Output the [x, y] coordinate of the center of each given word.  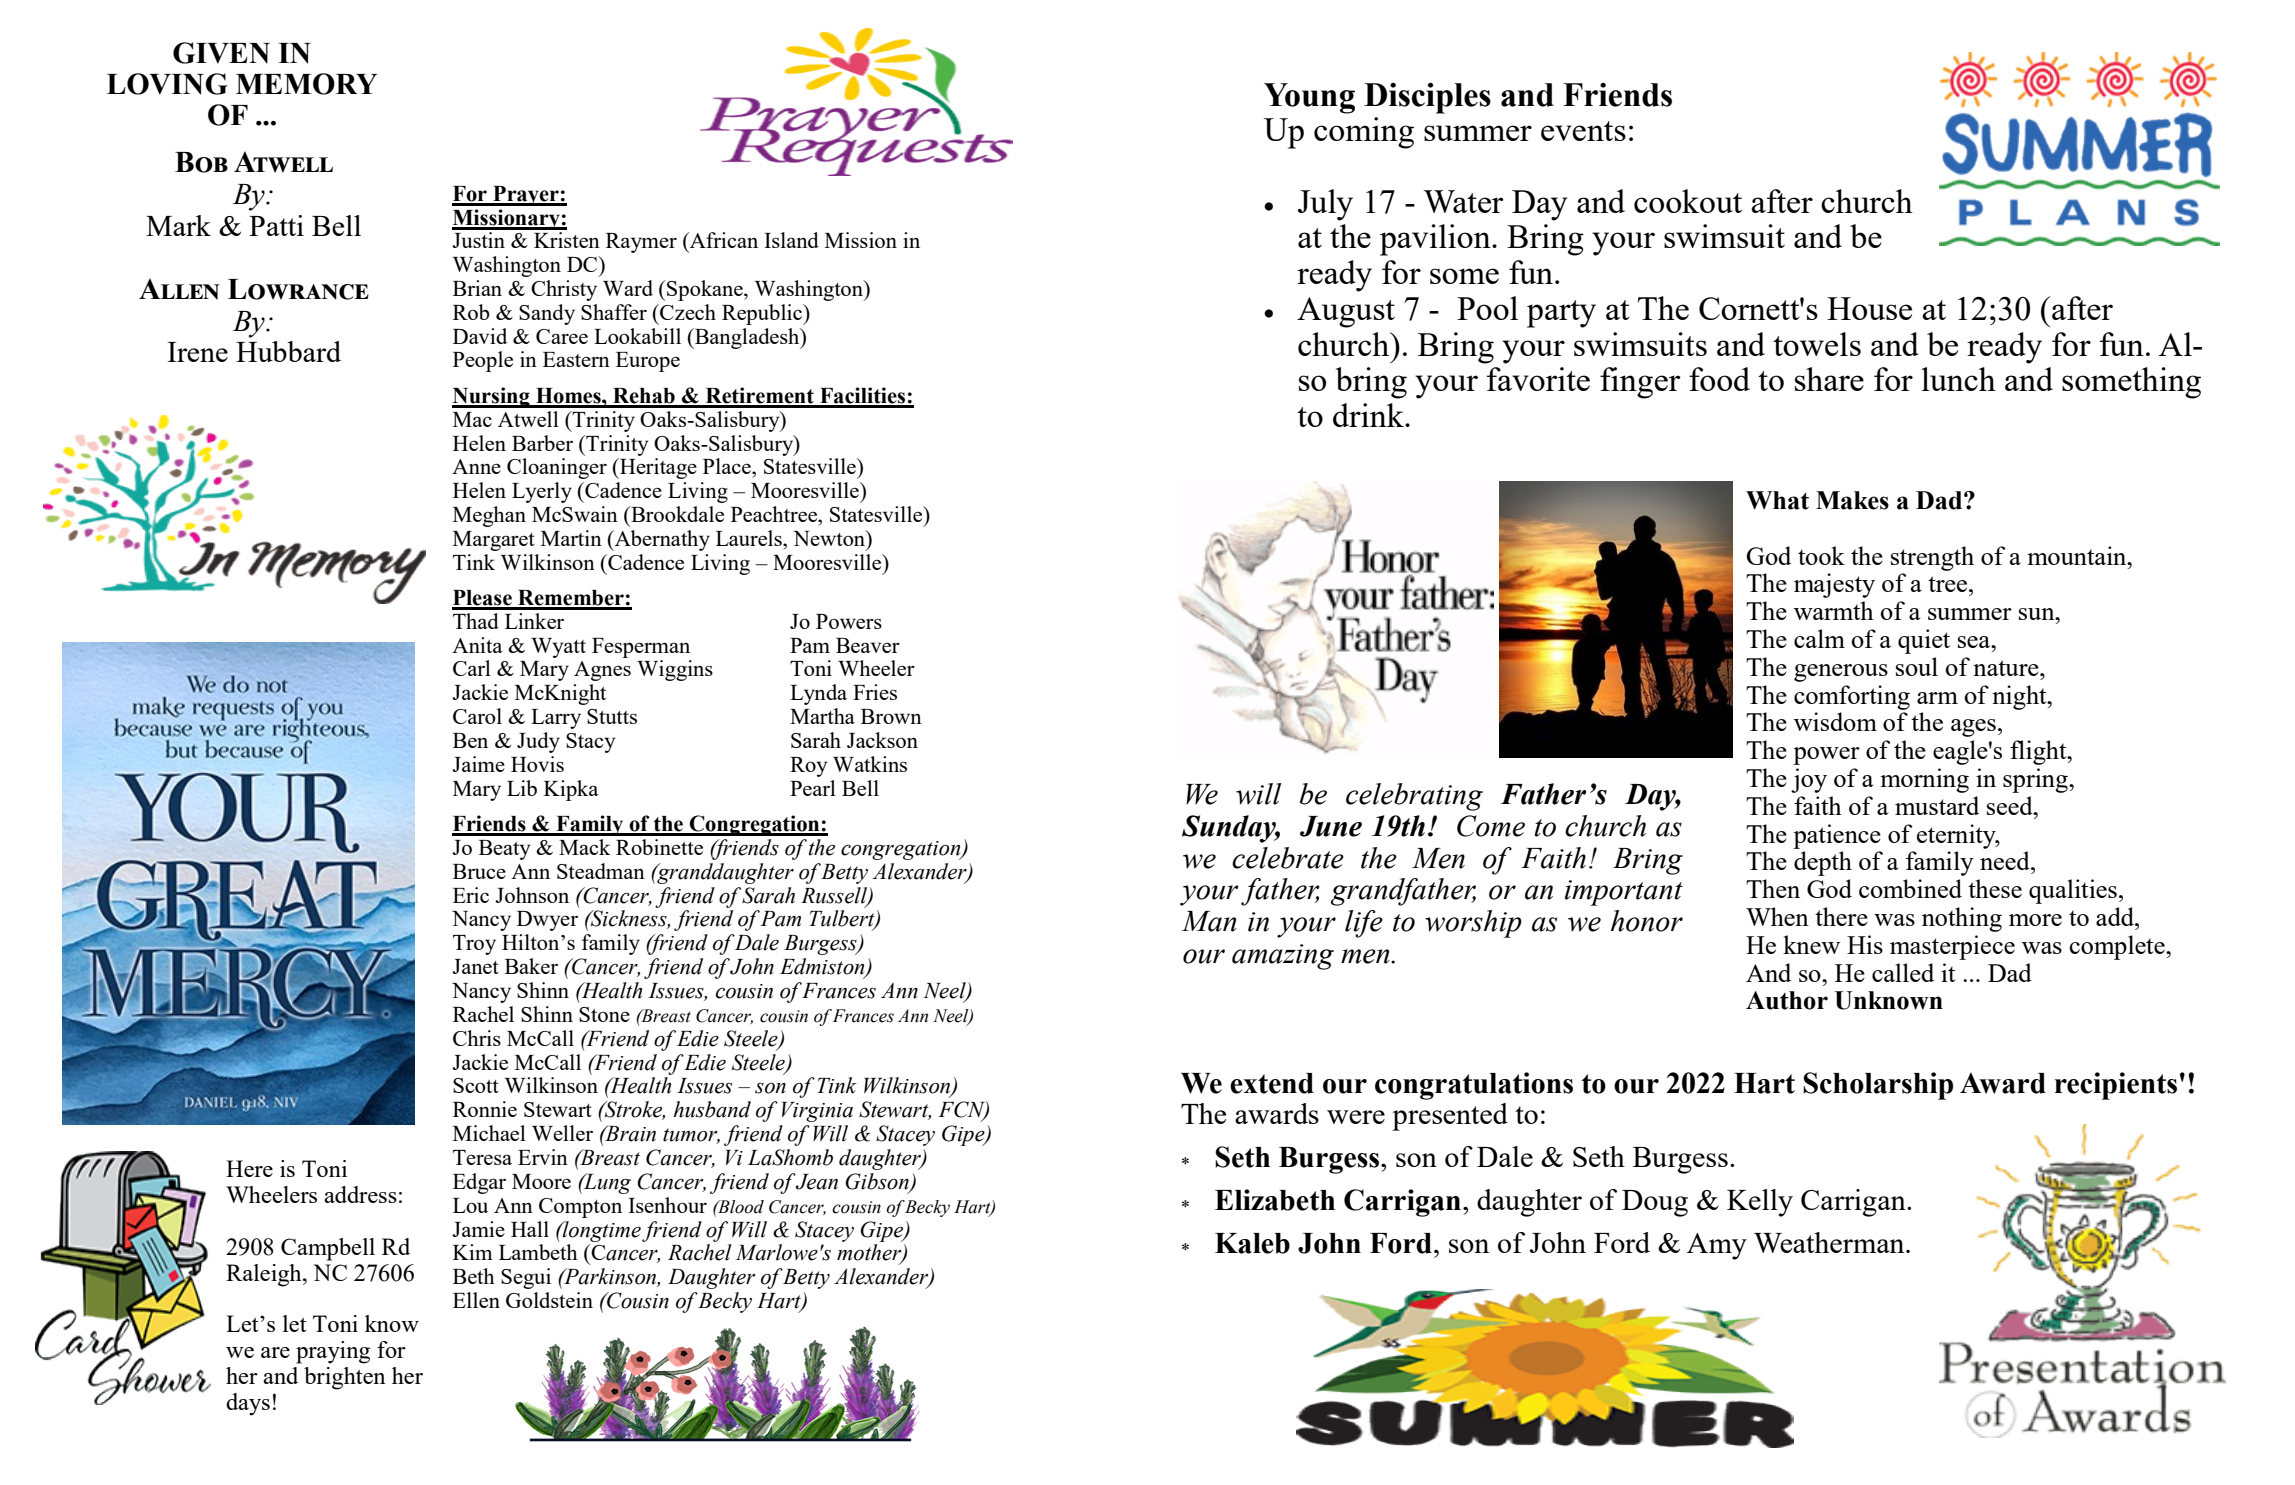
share [1829, 379]
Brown [891, 716]
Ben [470, 740]
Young [1309, 98]
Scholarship [1878, 1086]
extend [1272, 1083]
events [1583, 131]
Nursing [492, 397]
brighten [345, 1378]
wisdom [1835, 721]
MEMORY [306, 84]
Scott [476, 1085]
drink [1369, 415]
